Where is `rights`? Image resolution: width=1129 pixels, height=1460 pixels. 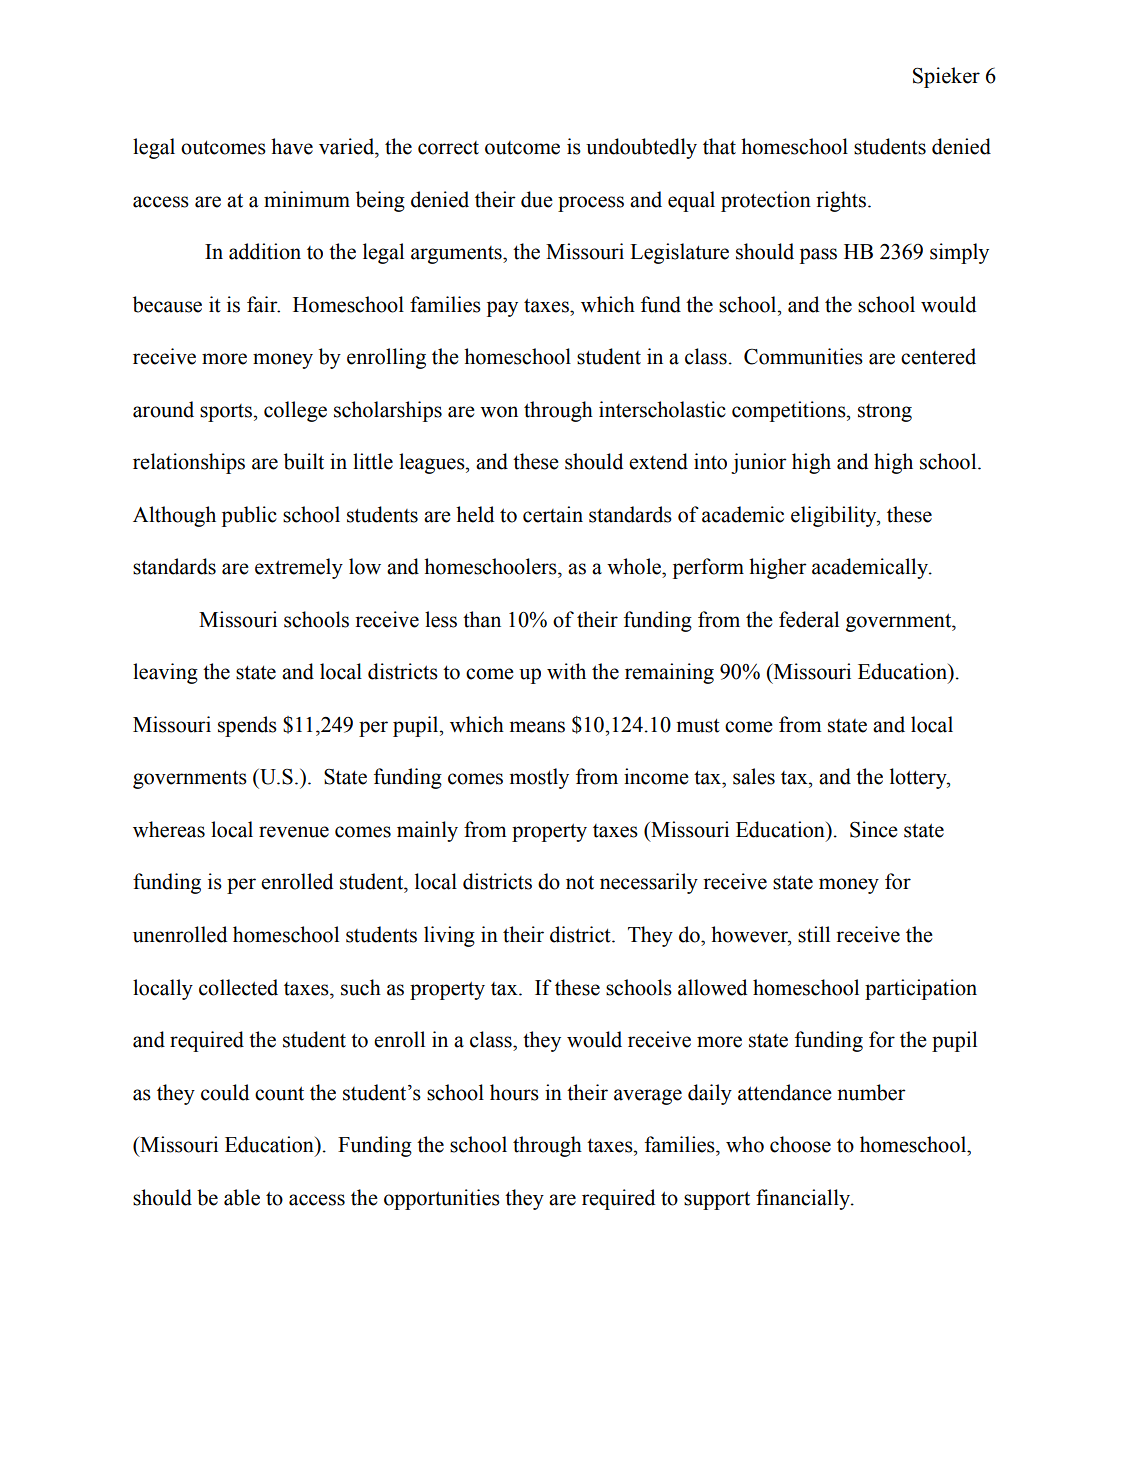
rights is located at coordinates (841, 201).
